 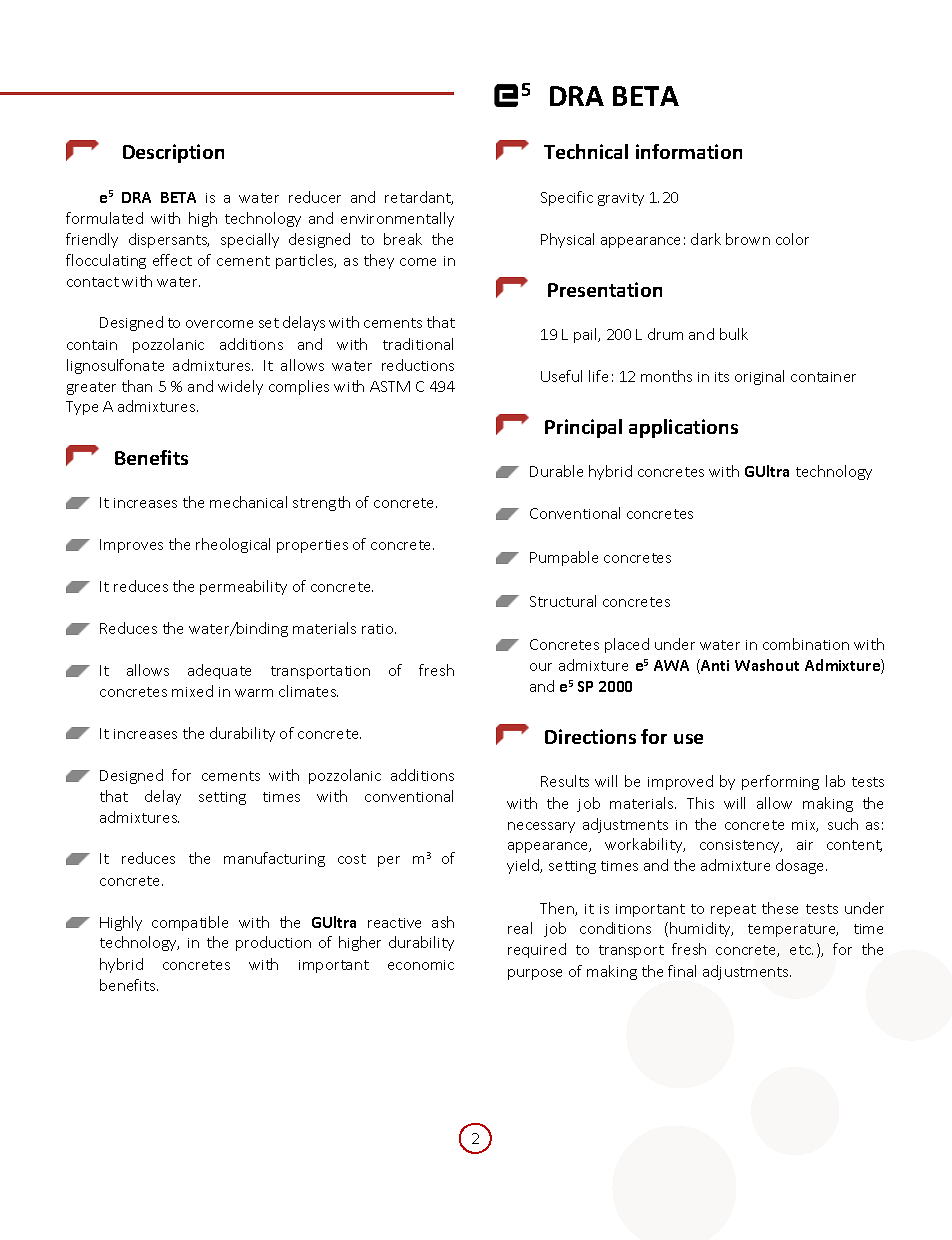 I want to click on combination, so click(x=806, y=644).
